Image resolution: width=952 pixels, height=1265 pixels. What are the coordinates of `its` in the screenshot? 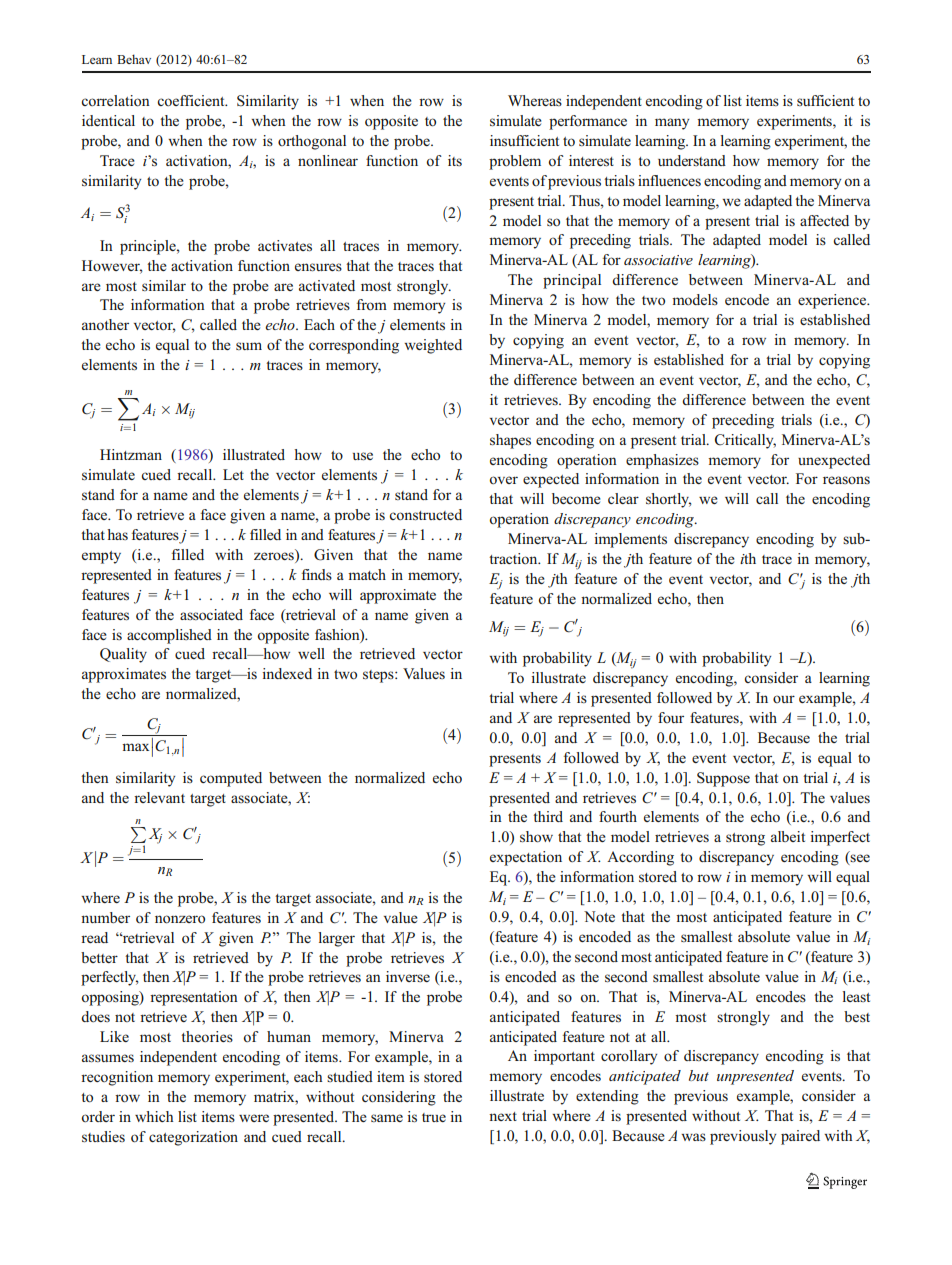 It's located at (455, 160).
